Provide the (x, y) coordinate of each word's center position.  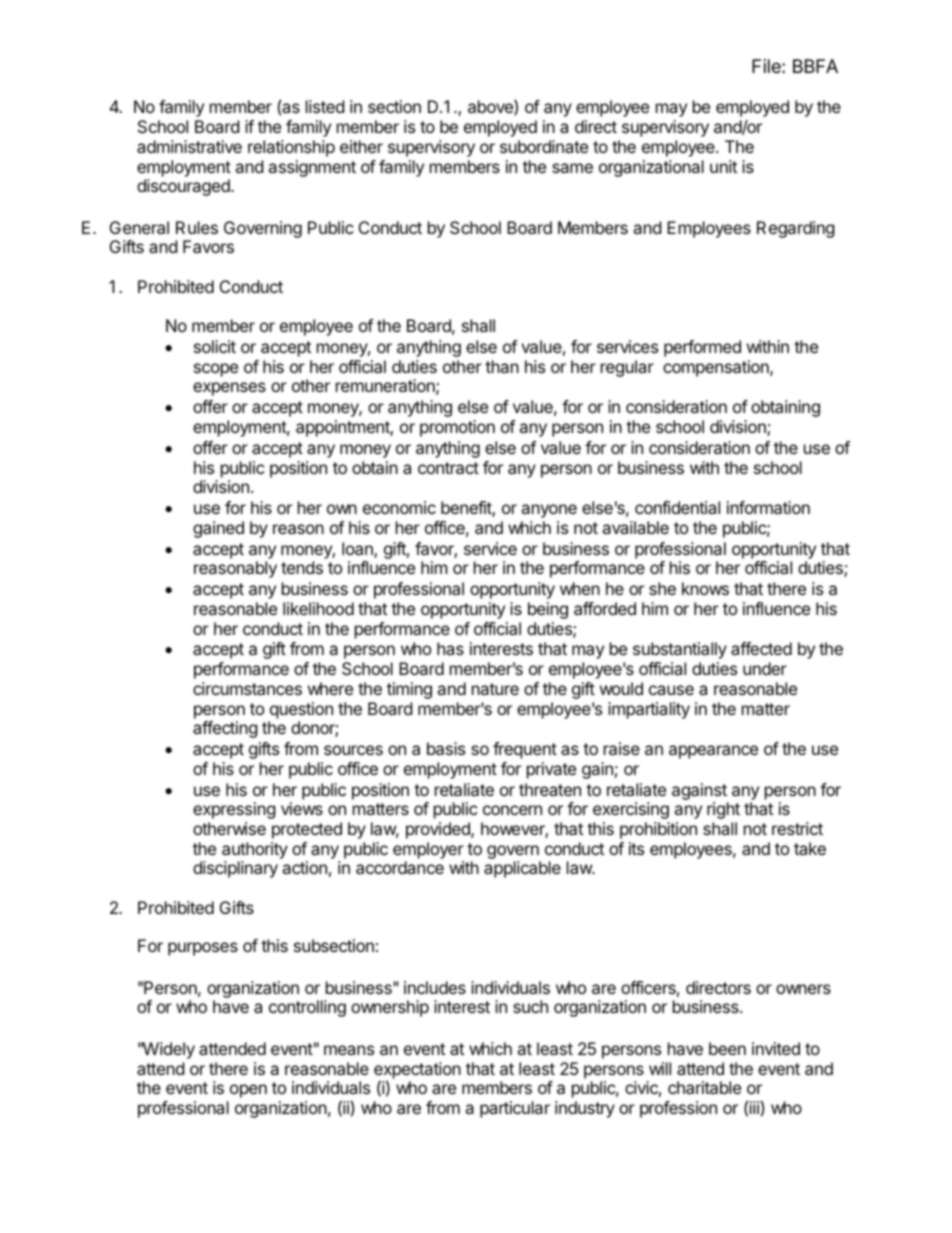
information (768, 507)
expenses (229, 389)
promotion (457, 428)
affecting (225, 729)
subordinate (544, 146)
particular (515, 1109)
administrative (189, 146)
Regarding (796, 229)
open (248, 1091)
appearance (713, 752)
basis (446, 748)
